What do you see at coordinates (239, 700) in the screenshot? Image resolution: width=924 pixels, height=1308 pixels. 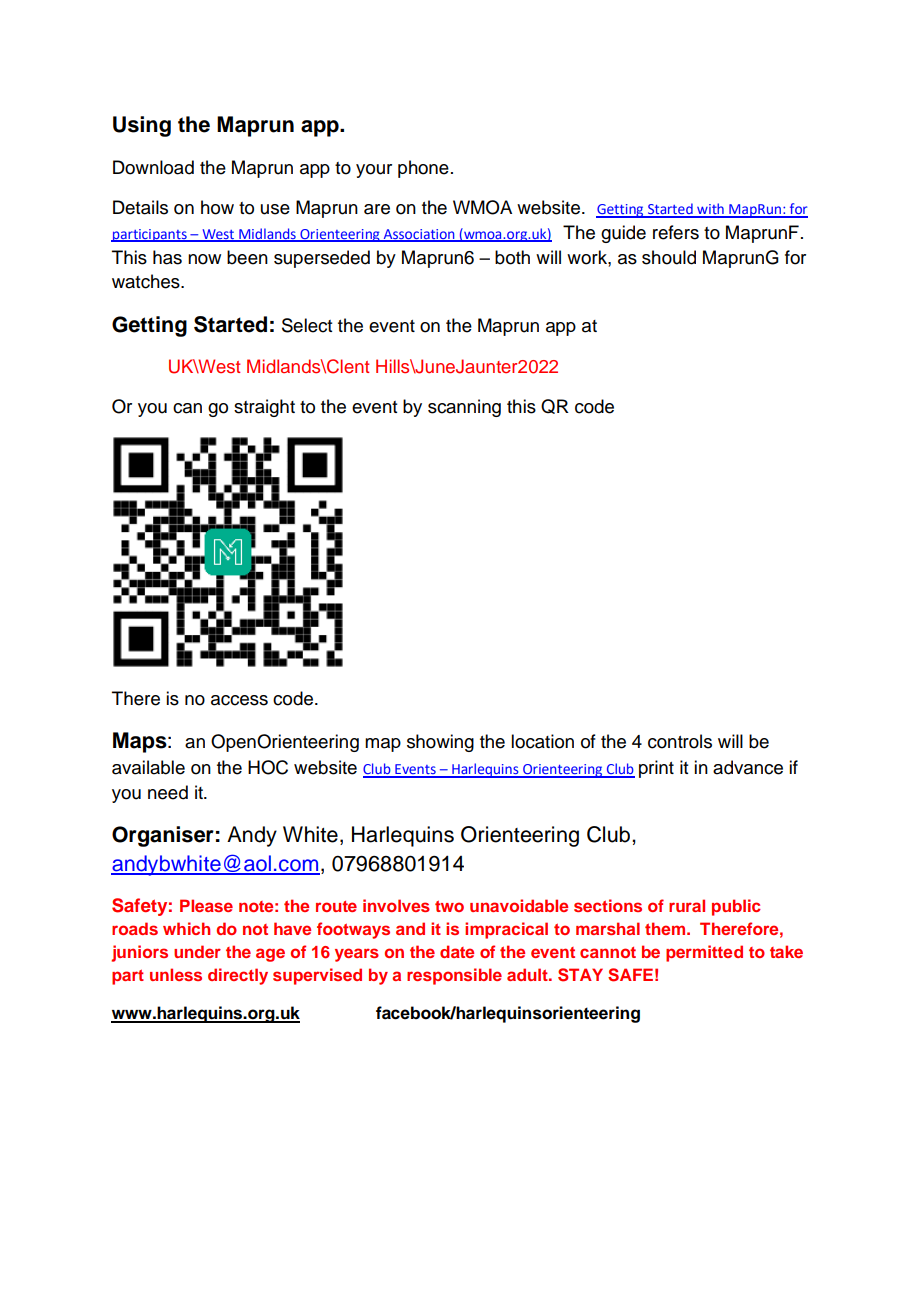 I see `access` at bounding box center [239, 700].
